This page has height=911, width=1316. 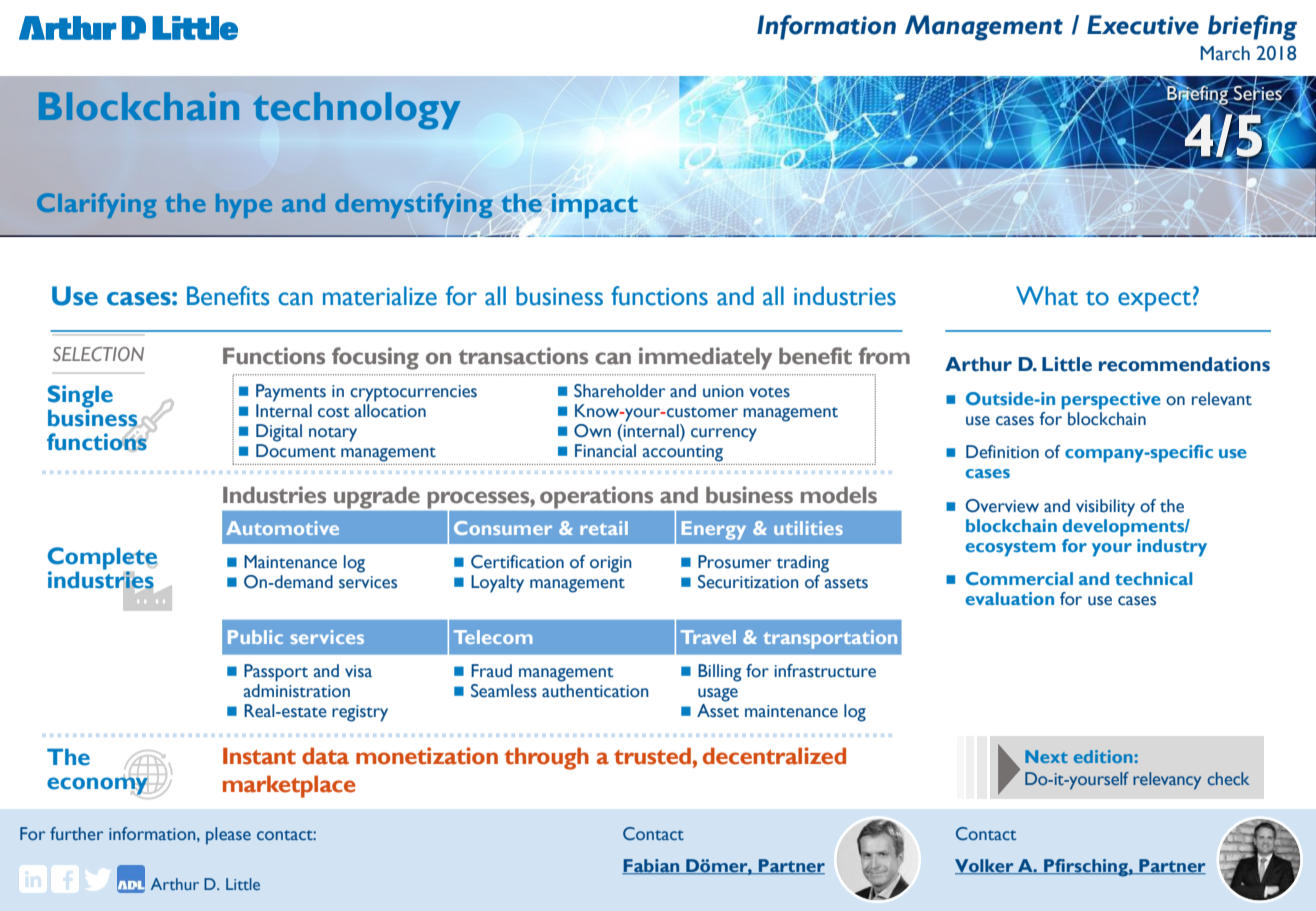 I want to click on edition, so click(x=1104, y=756).
